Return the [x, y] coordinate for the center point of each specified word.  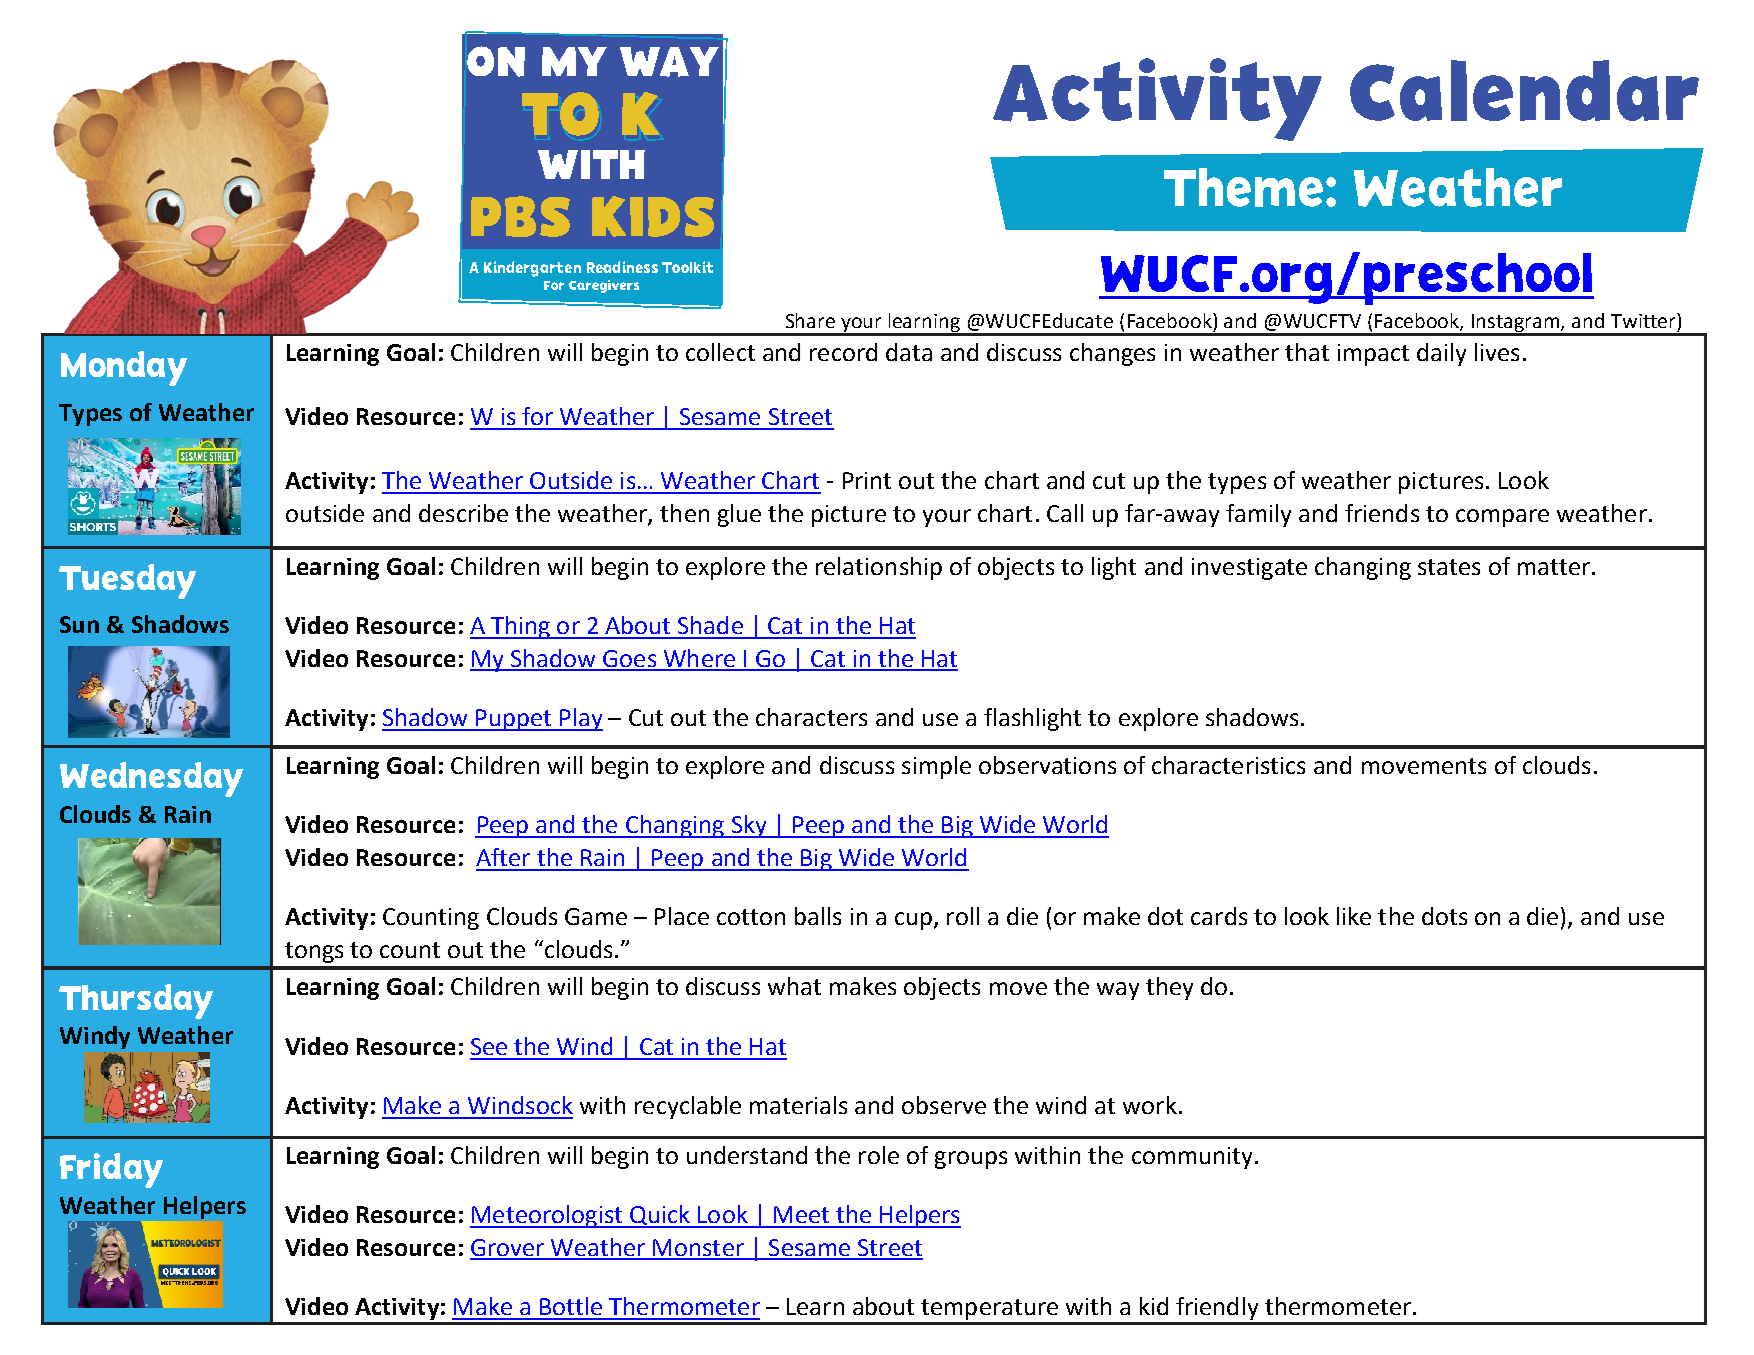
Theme [1243, 187]
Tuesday [127, 581]
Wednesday [151, 779]
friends [1382, 513]
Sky [749, 826]
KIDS [653, 216]
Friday [111, 1170]
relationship [879, 568]
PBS [520, 216]
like [1354, 916]
